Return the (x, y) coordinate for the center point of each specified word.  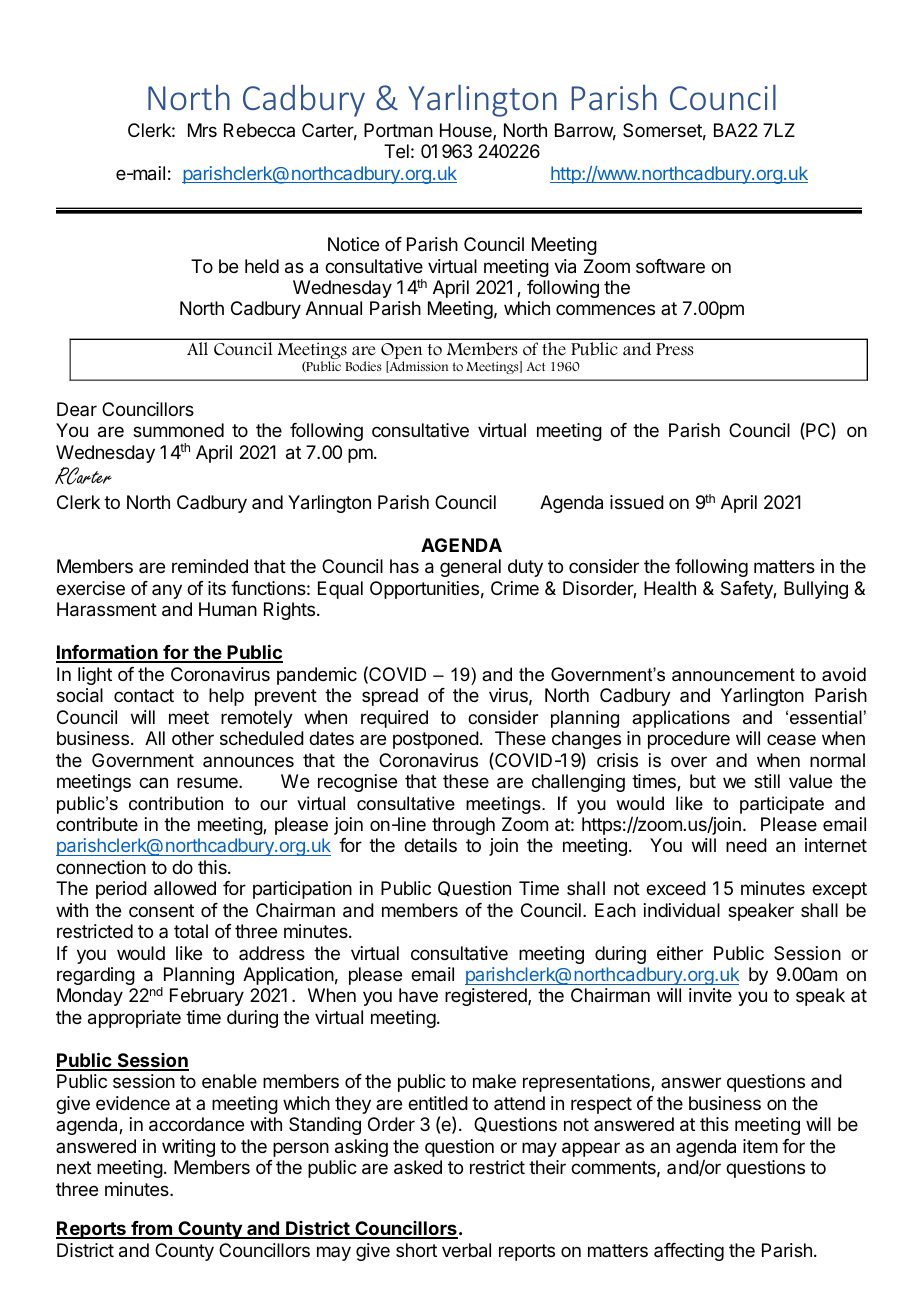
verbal (466, 1250)
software (670, 266)
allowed (185, 888)
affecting (689, 1252)
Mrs (202, 130)
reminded (210, 566)
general (470, 568)
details (430, 845)
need (746, 845)
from (151, 1229)
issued (637, 502)
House (467, 131)
